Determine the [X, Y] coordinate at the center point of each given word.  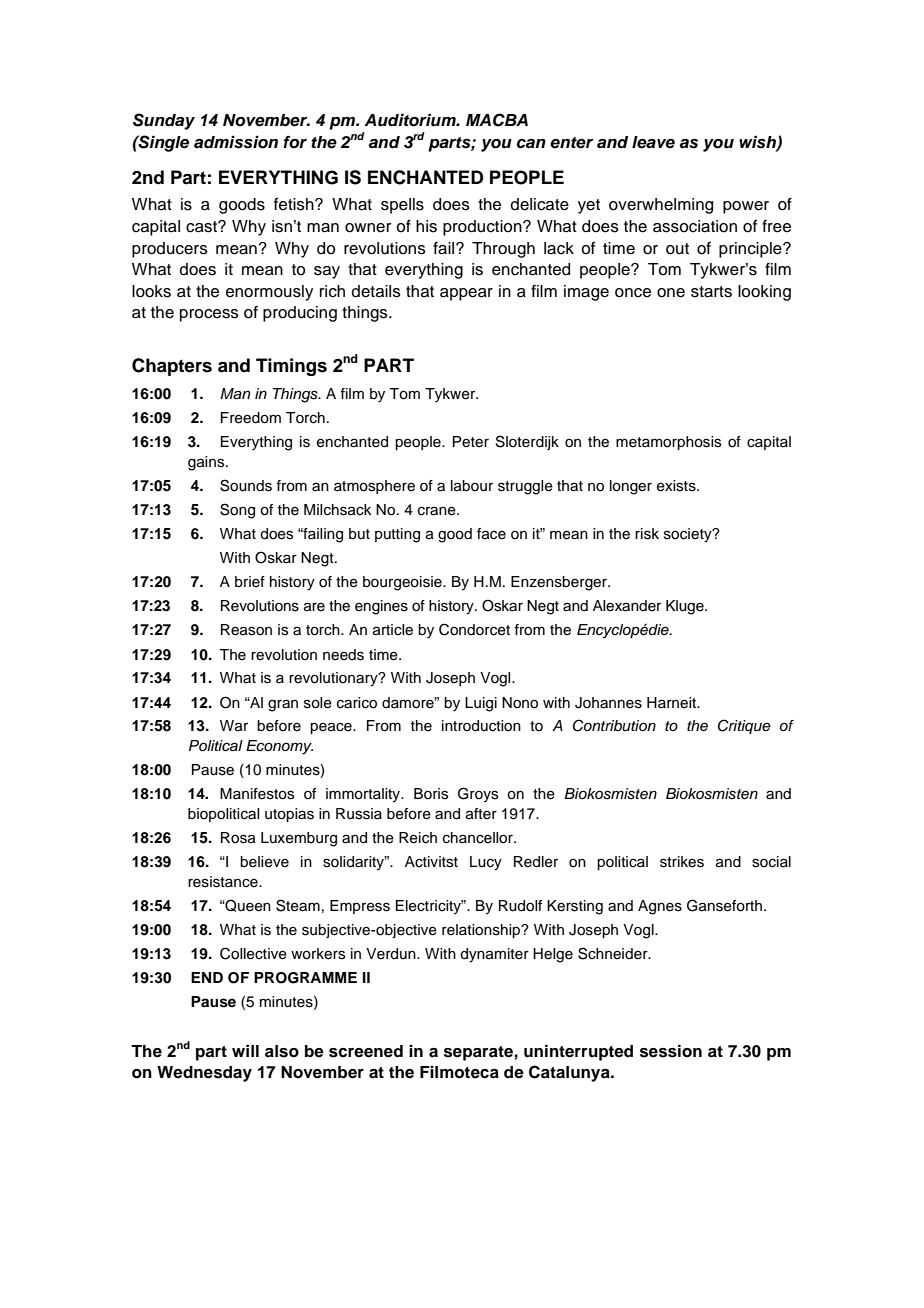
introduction [481, 726]
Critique [744, 726]
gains [207, 463]
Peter [471, 442]
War [234, 726]
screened [366, 1051]
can [531, 144]
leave [653, 142]
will [245, 1050]
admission [236, 142]
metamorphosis [668, 443]
